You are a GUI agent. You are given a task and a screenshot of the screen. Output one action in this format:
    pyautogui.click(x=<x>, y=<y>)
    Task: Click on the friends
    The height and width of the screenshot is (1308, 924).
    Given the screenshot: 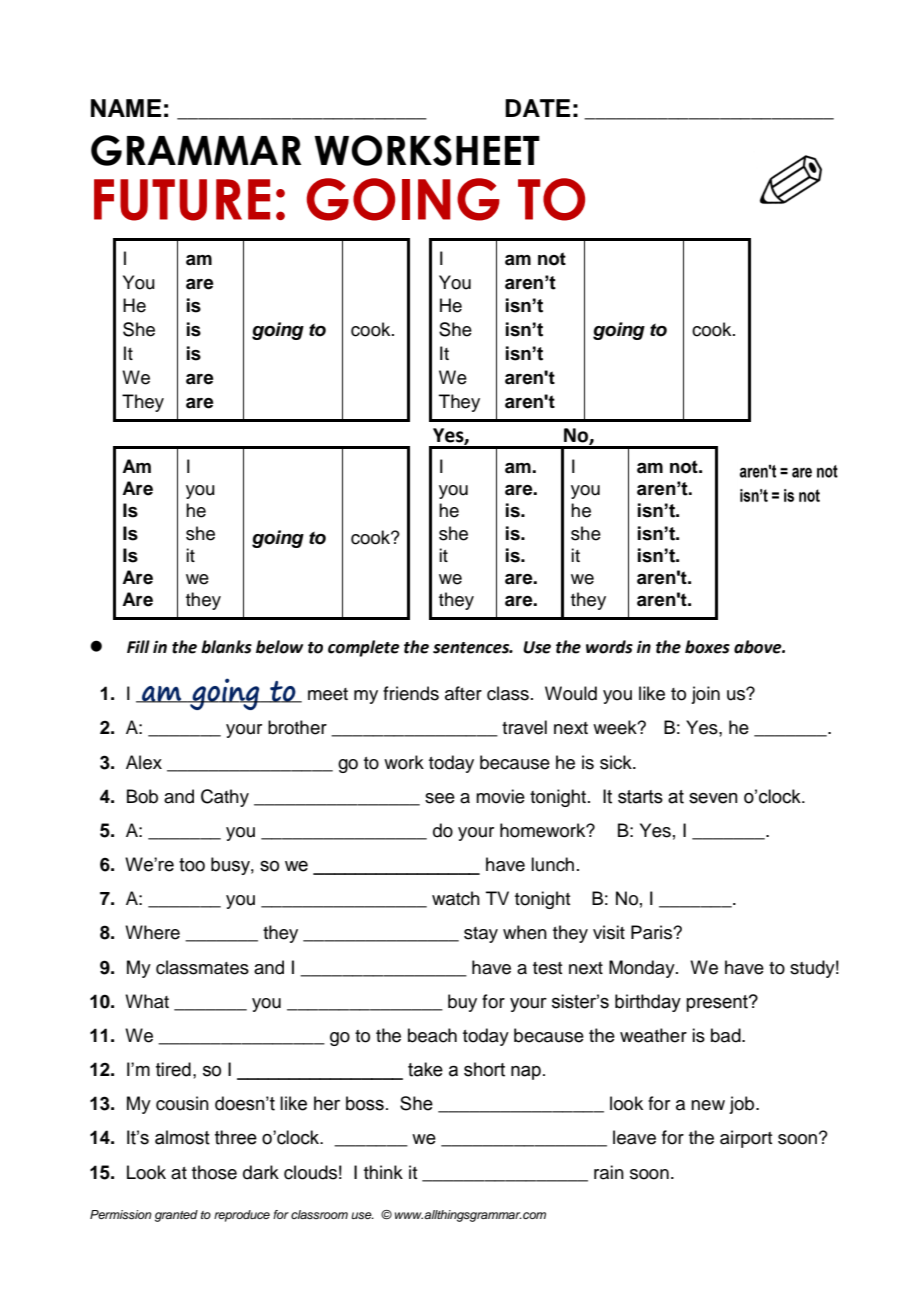 What is the action you would take?
    pyautogui.click(x=411, y=693)
